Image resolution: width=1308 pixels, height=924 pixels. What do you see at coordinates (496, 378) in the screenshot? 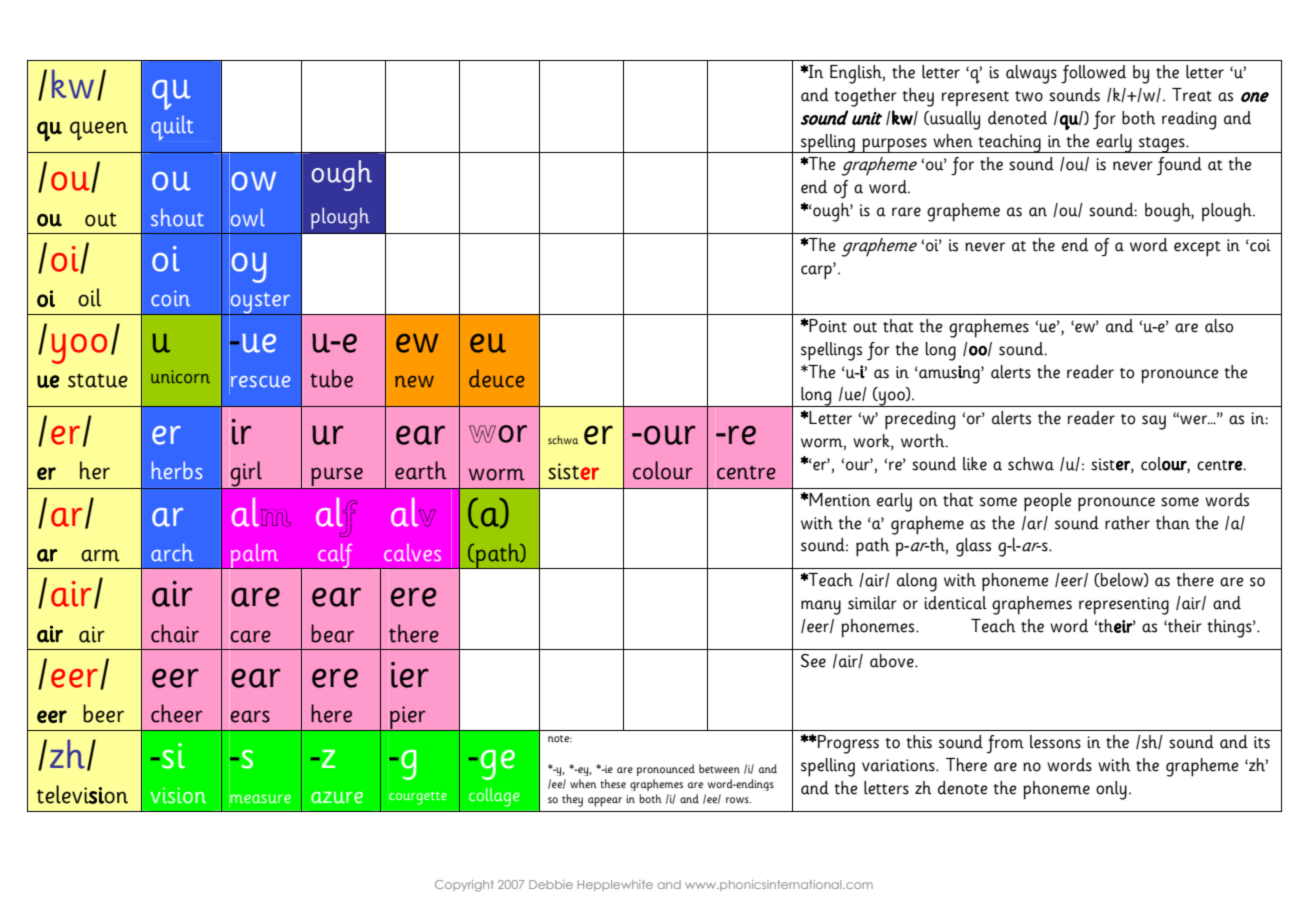
I see `deuce` at bounding box center [496, 378].
